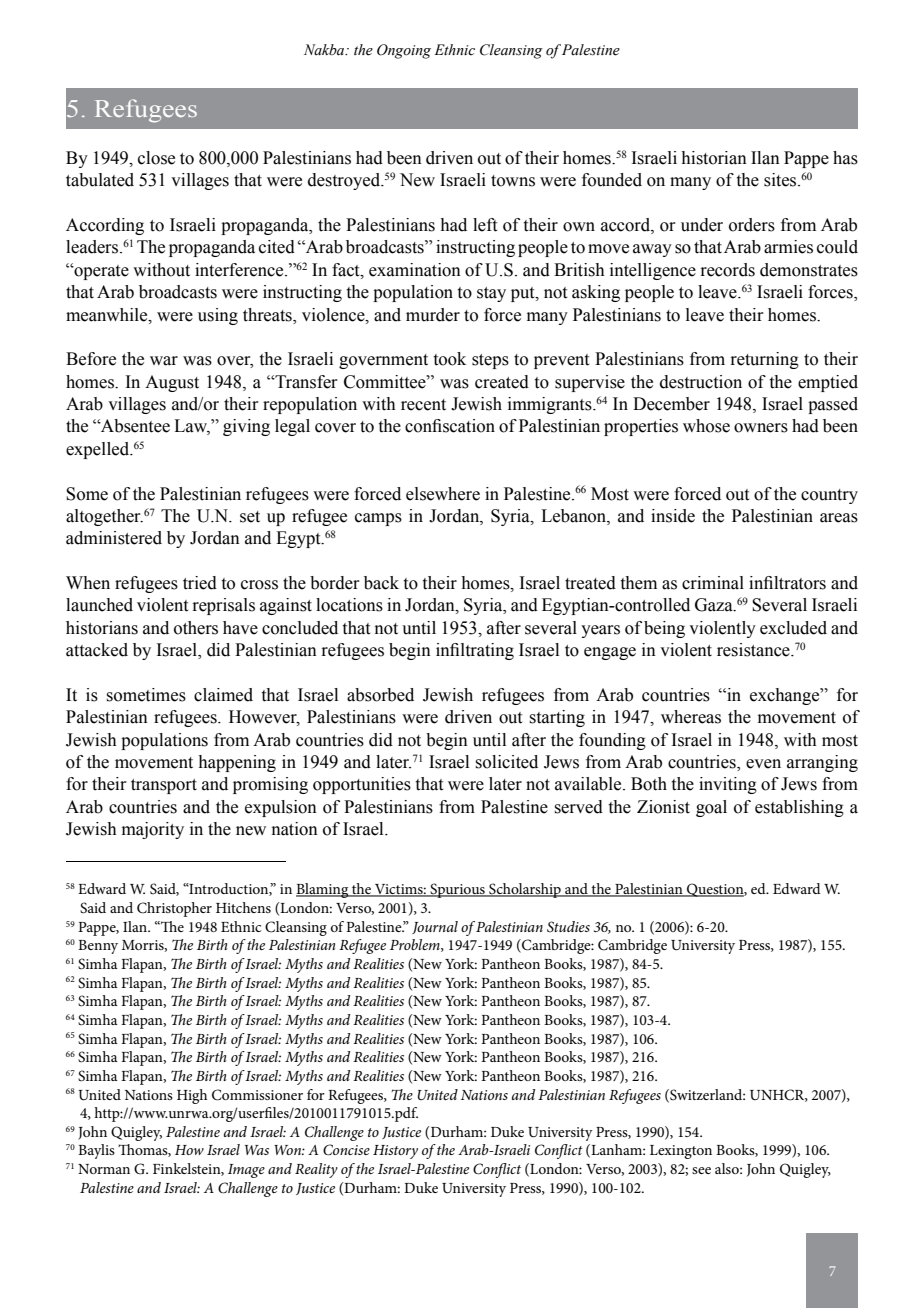 Image resolution: width=924 pixels, height=1308 pixels. I want to click on set, so click(250, 517).
